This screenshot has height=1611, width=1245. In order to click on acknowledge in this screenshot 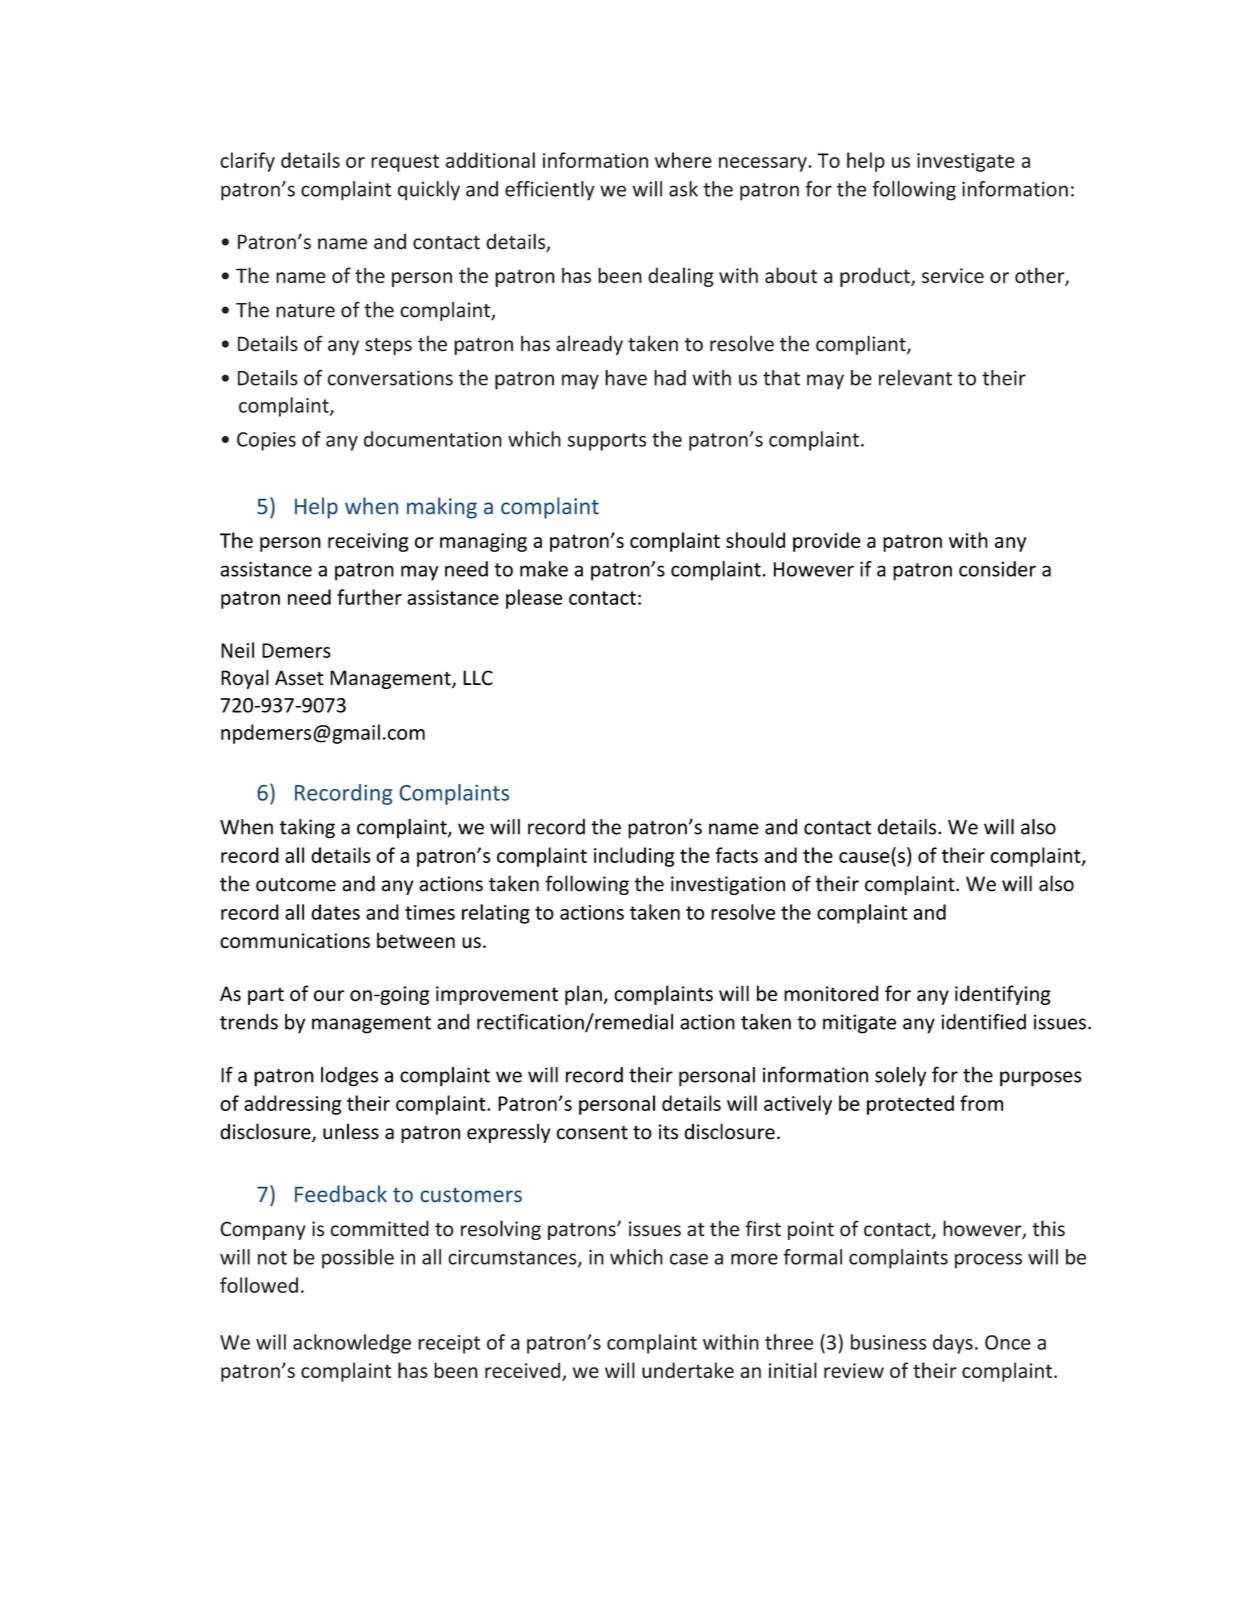, I will do `click(352, 1344)`.
